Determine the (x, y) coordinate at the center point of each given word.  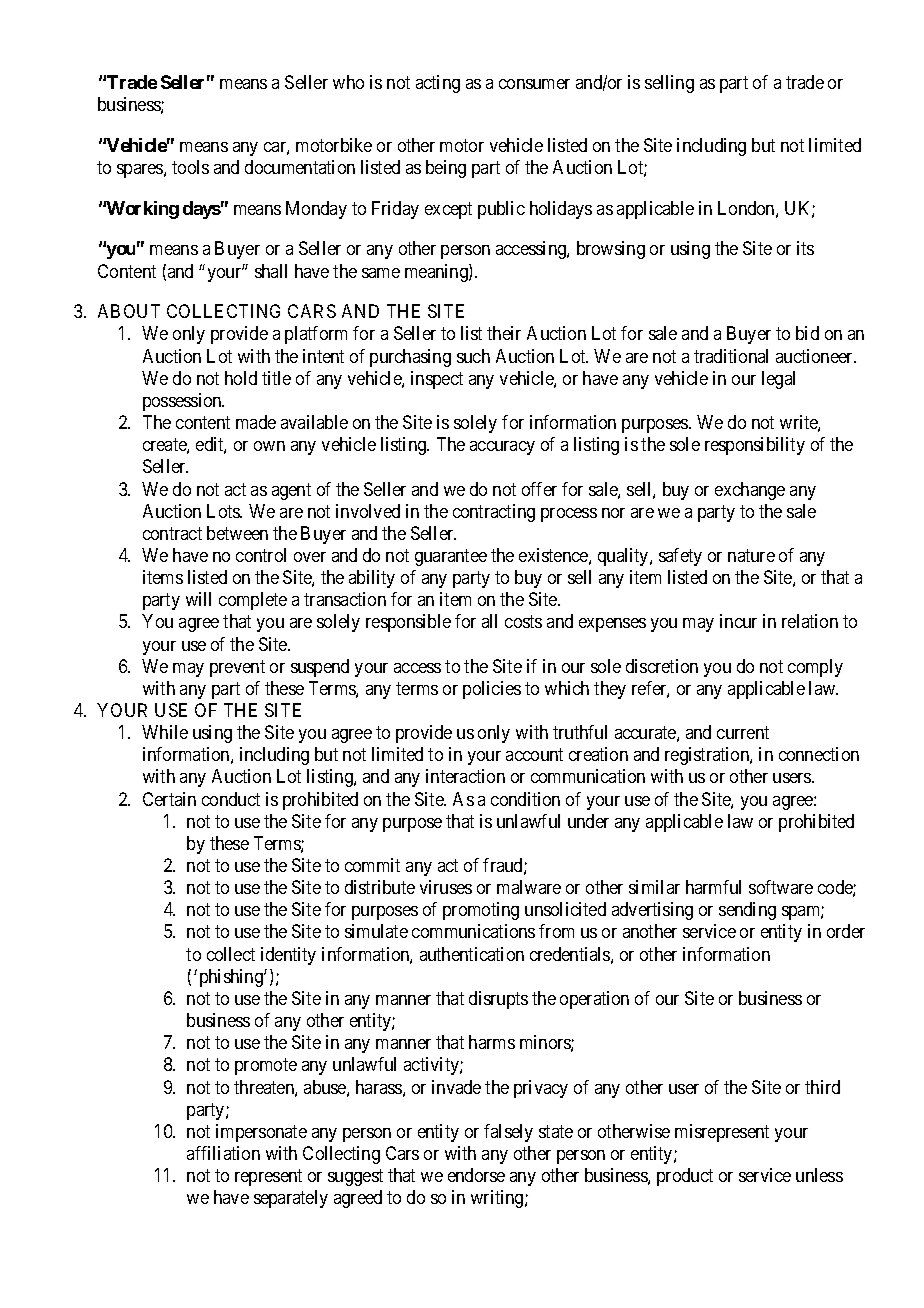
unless (819, 1175)
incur (738, 621)
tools (190, 167)
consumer (534, 84)
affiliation (223, 1153)
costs (523, 622)
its (805, 248)
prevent (237, 668)
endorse (476, 1175)
